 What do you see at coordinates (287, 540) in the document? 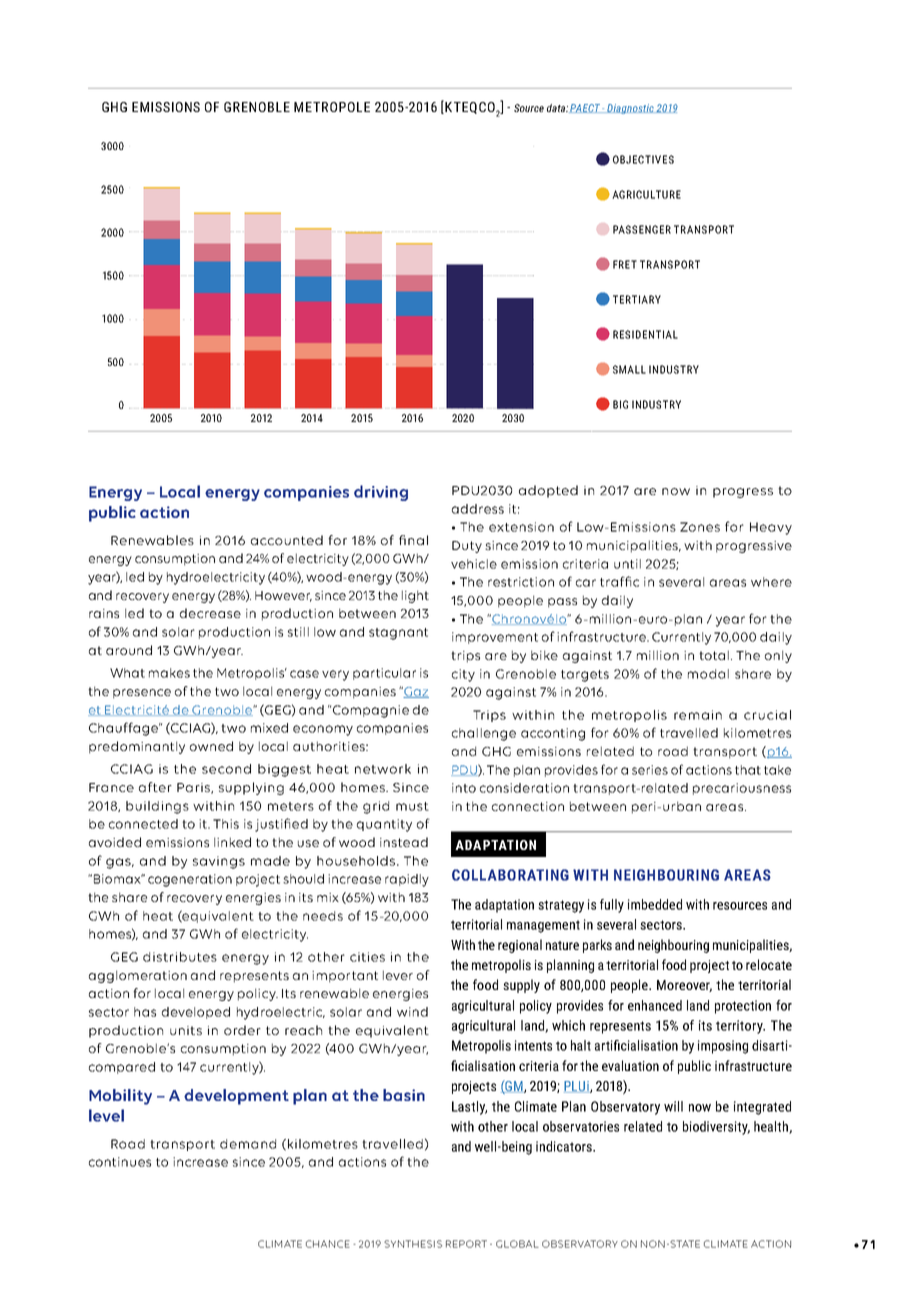
I see `accounted` at bounding box center [287, 540].
